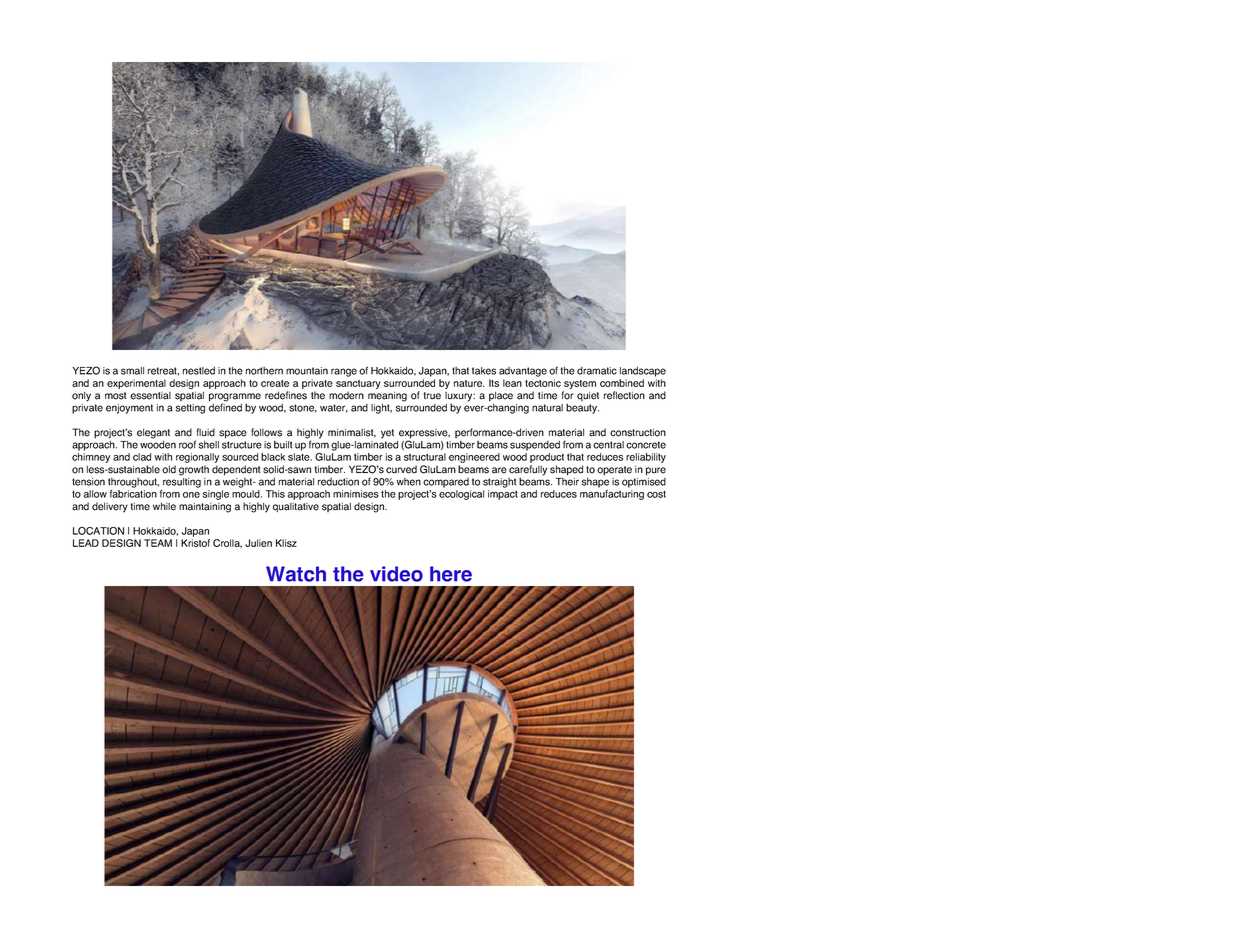 This screenshot has height=952, width=1233. I want to click on construction, so click(638, 432).
